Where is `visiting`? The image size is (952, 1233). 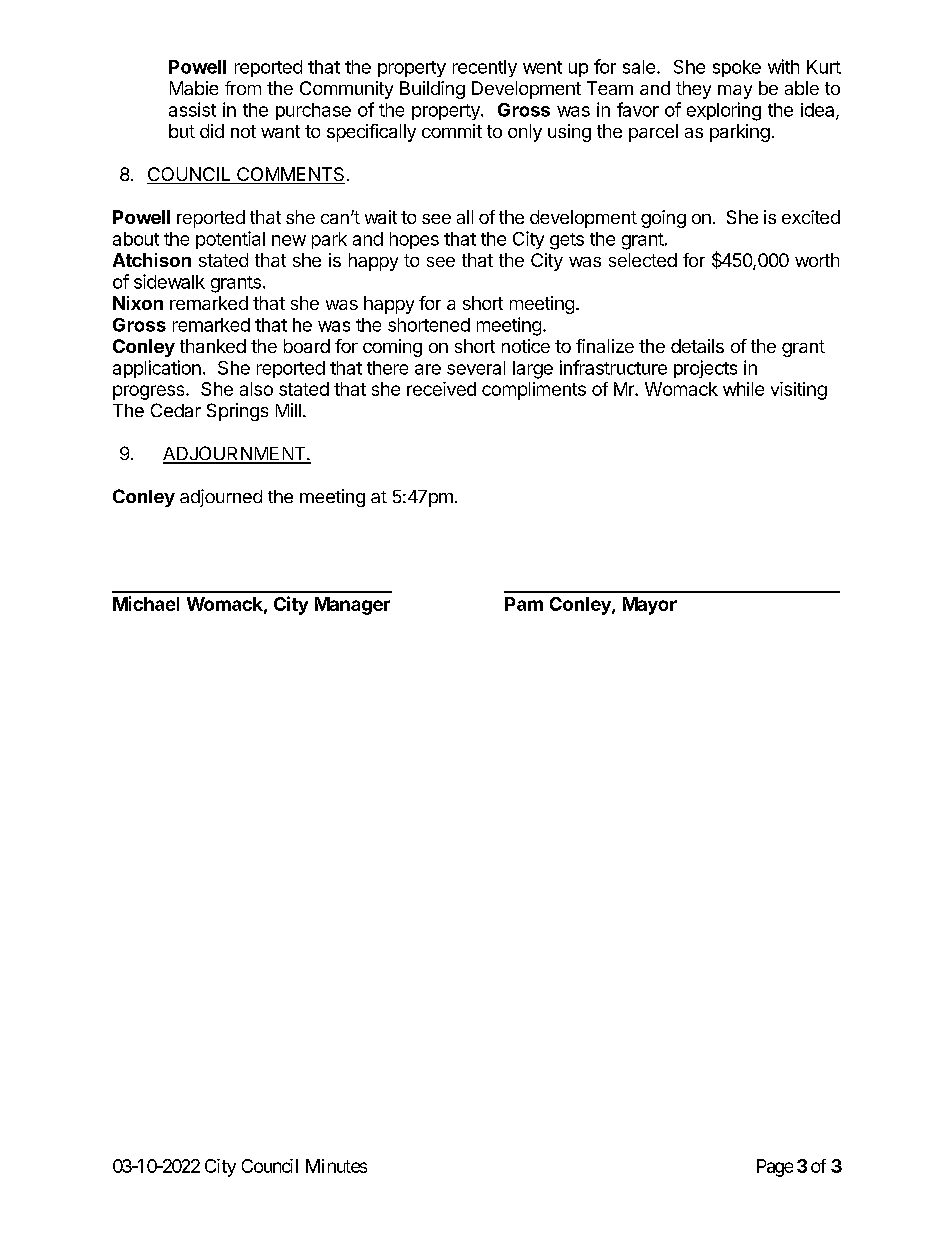
visiting is located at coordinates (799, 391).
